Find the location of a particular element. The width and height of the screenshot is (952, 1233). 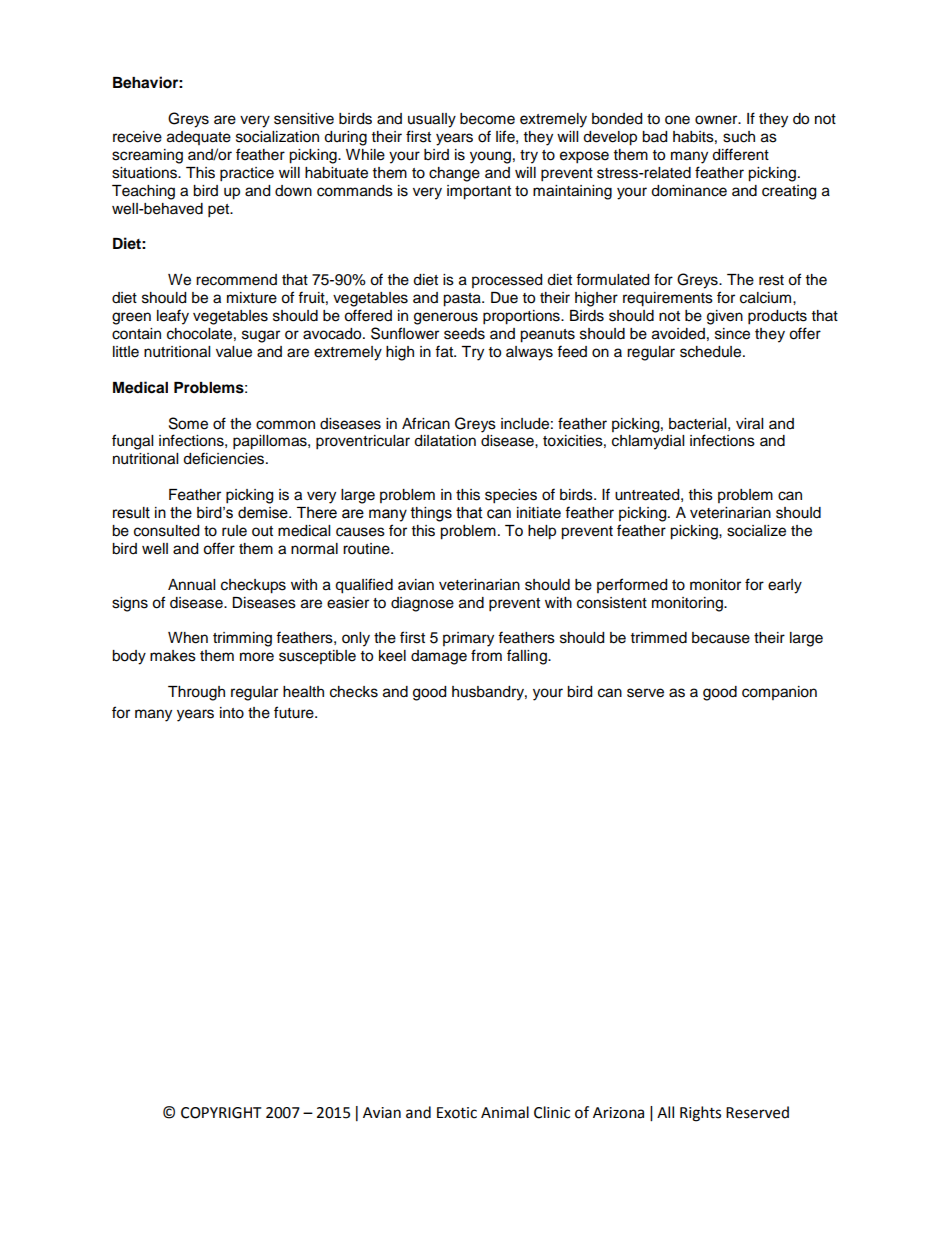

companion is located at coordinates (779, 693).
